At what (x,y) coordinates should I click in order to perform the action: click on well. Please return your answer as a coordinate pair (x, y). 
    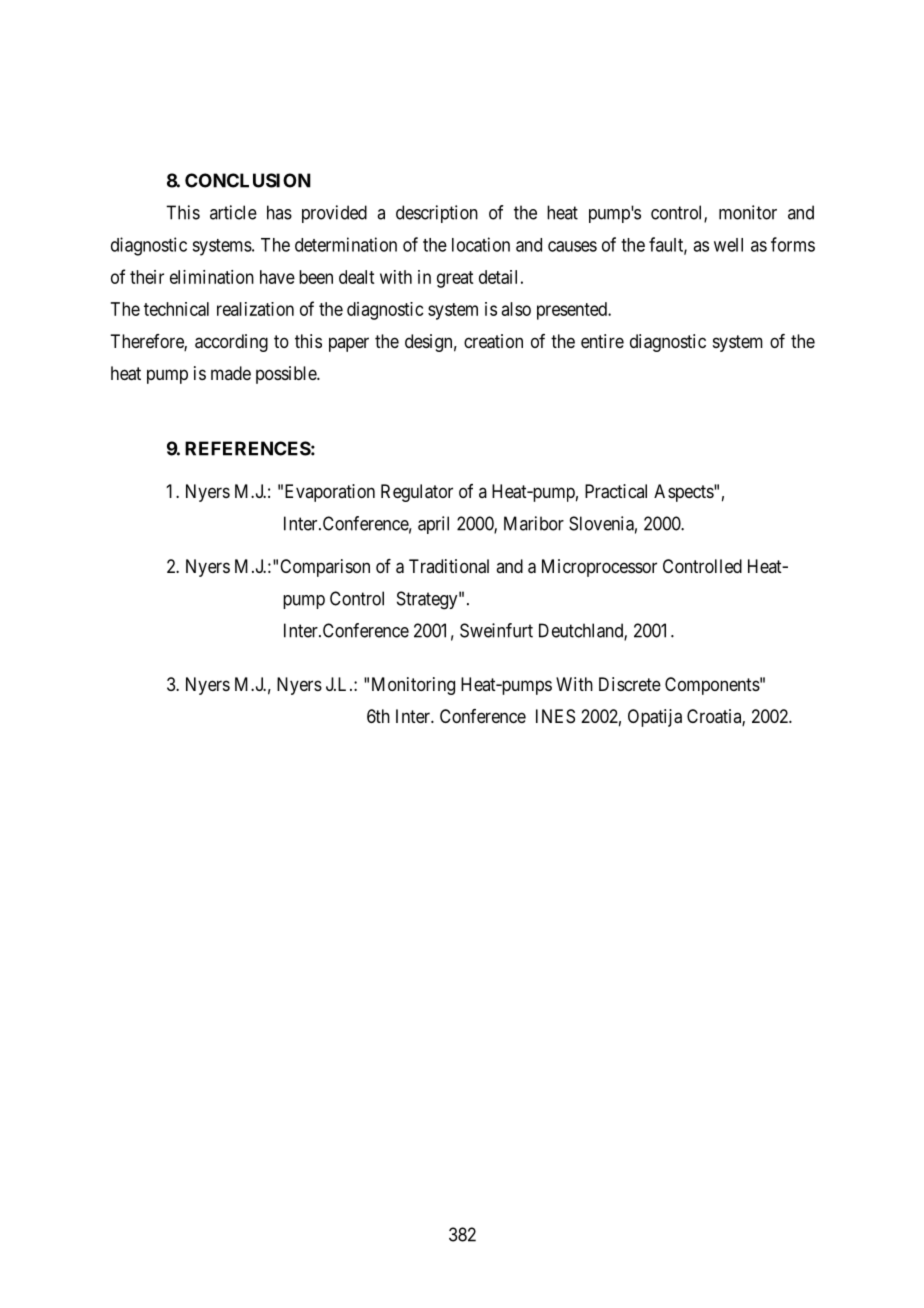
    Looking at the image, I should click on (728, 245).
